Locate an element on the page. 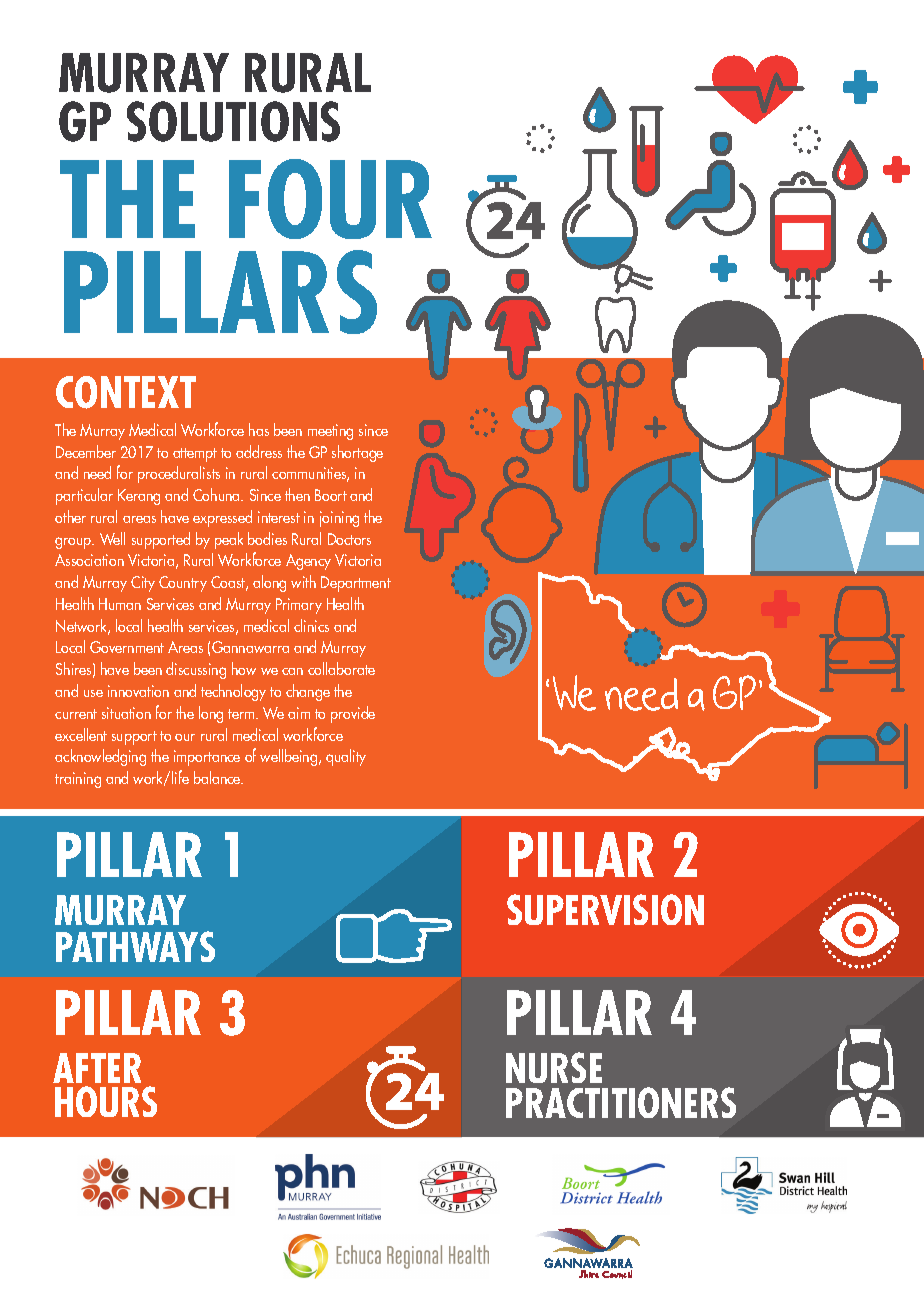  FOUR is located at coordinates (330, 199).
